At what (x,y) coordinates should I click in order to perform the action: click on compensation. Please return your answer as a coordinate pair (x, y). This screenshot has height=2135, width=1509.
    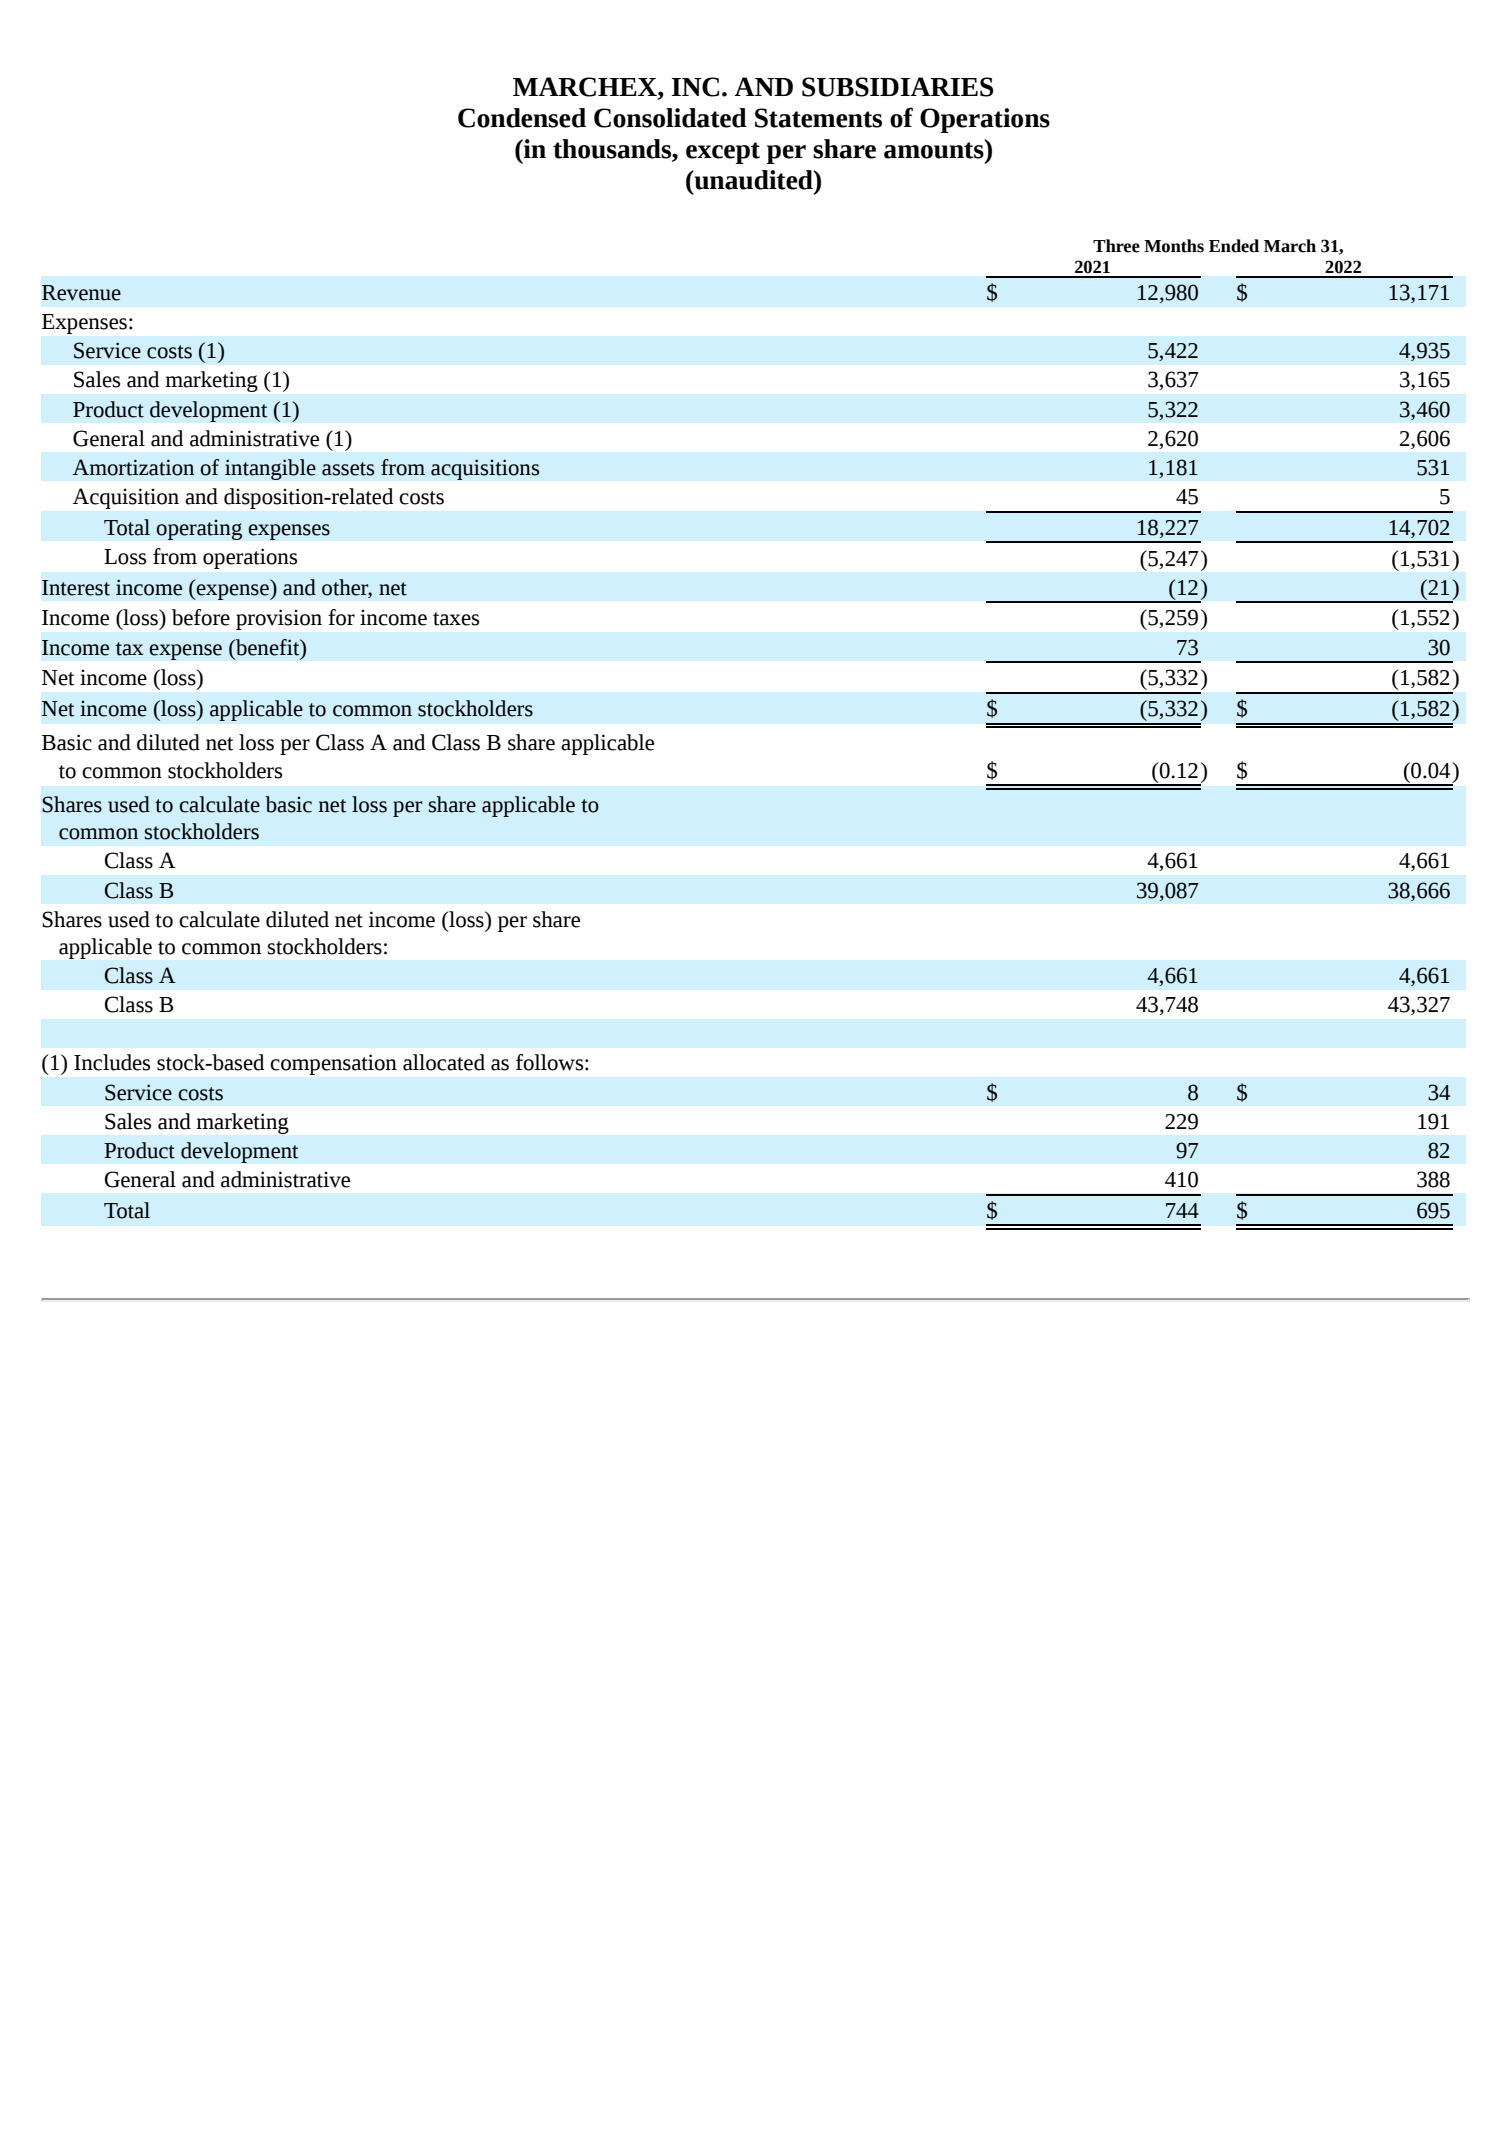
    Looking at the image, I should click on (334, 1064).
